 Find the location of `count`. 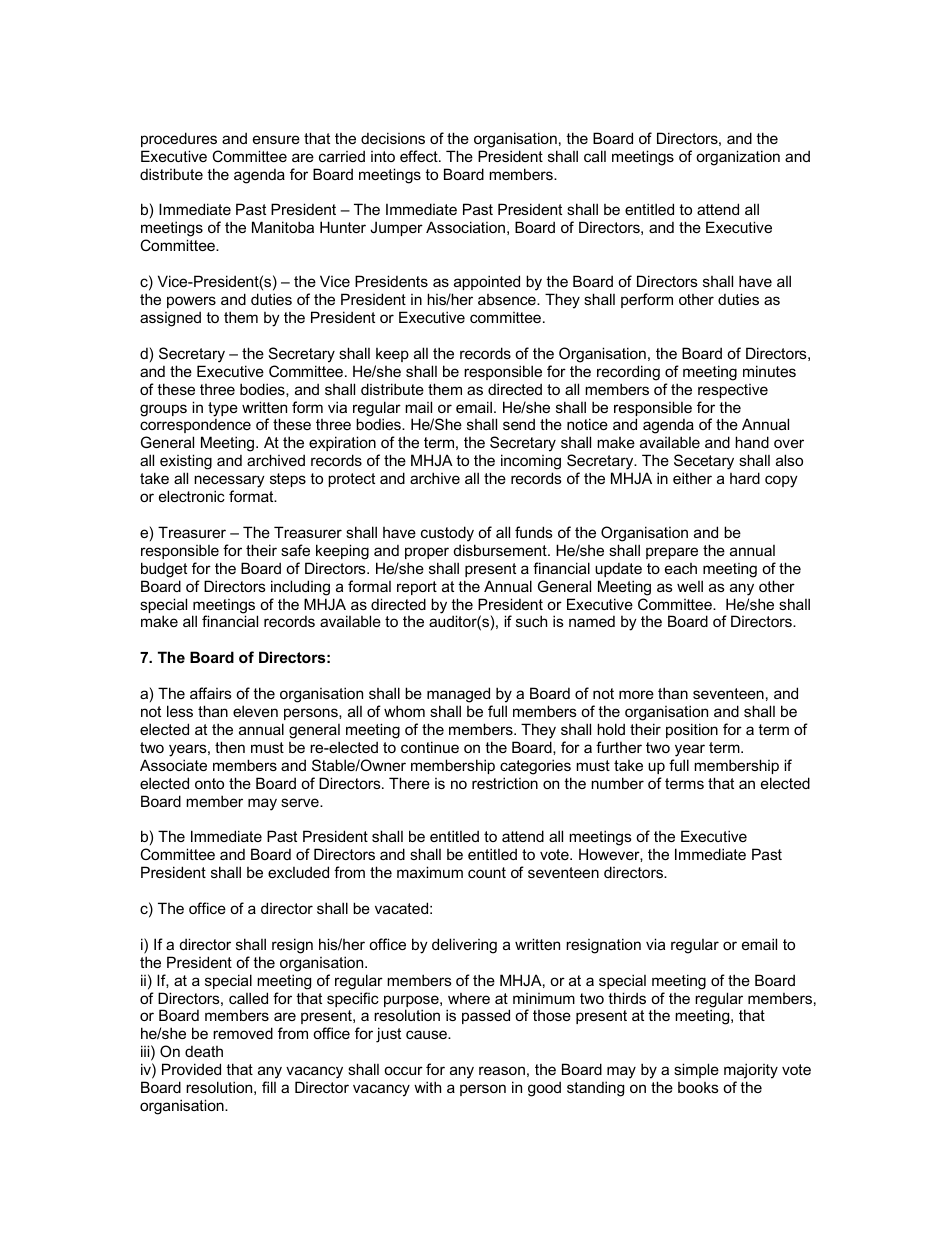

count is located at coordinates (487, 872).
